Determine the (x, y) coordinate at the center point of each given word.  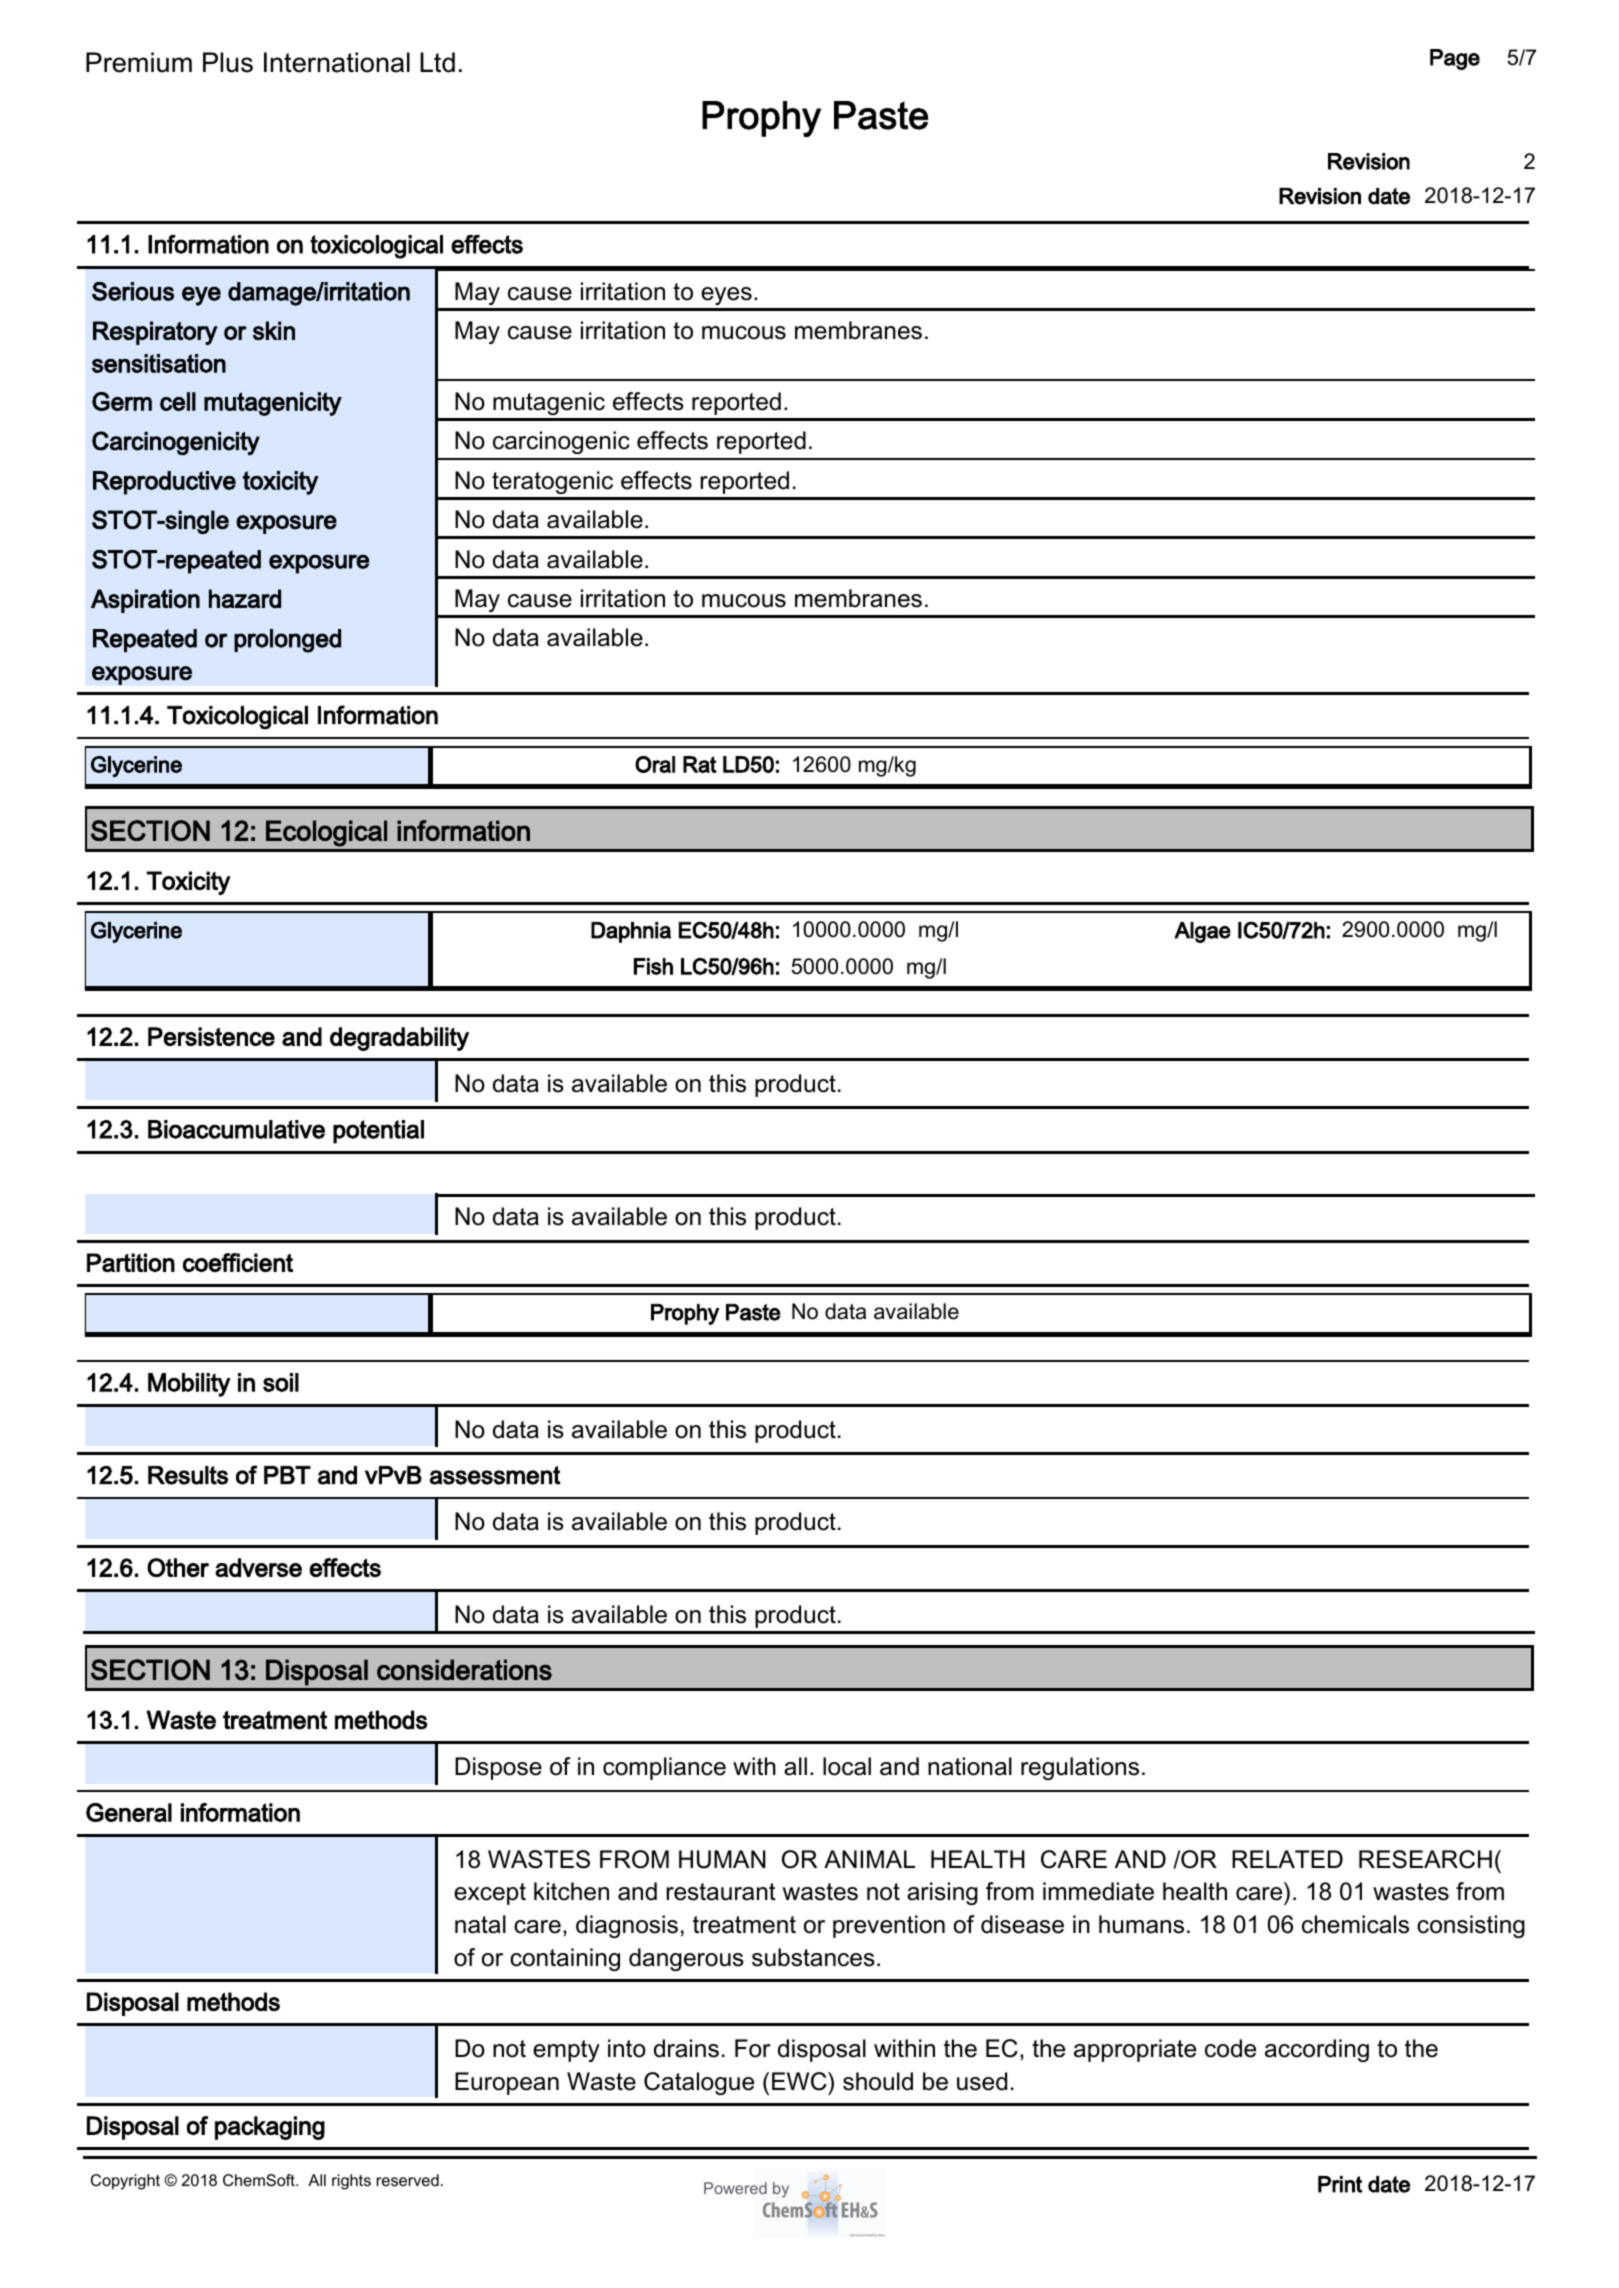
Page (1455, 59)
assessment (494, 1475)
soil (281, 1382)
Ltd (437, 62)
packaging (270, 2128)
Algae (1202, 932)
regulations (1080, 1768)
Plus (228, 62)
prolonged (287, 641)
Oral (655, 764)
